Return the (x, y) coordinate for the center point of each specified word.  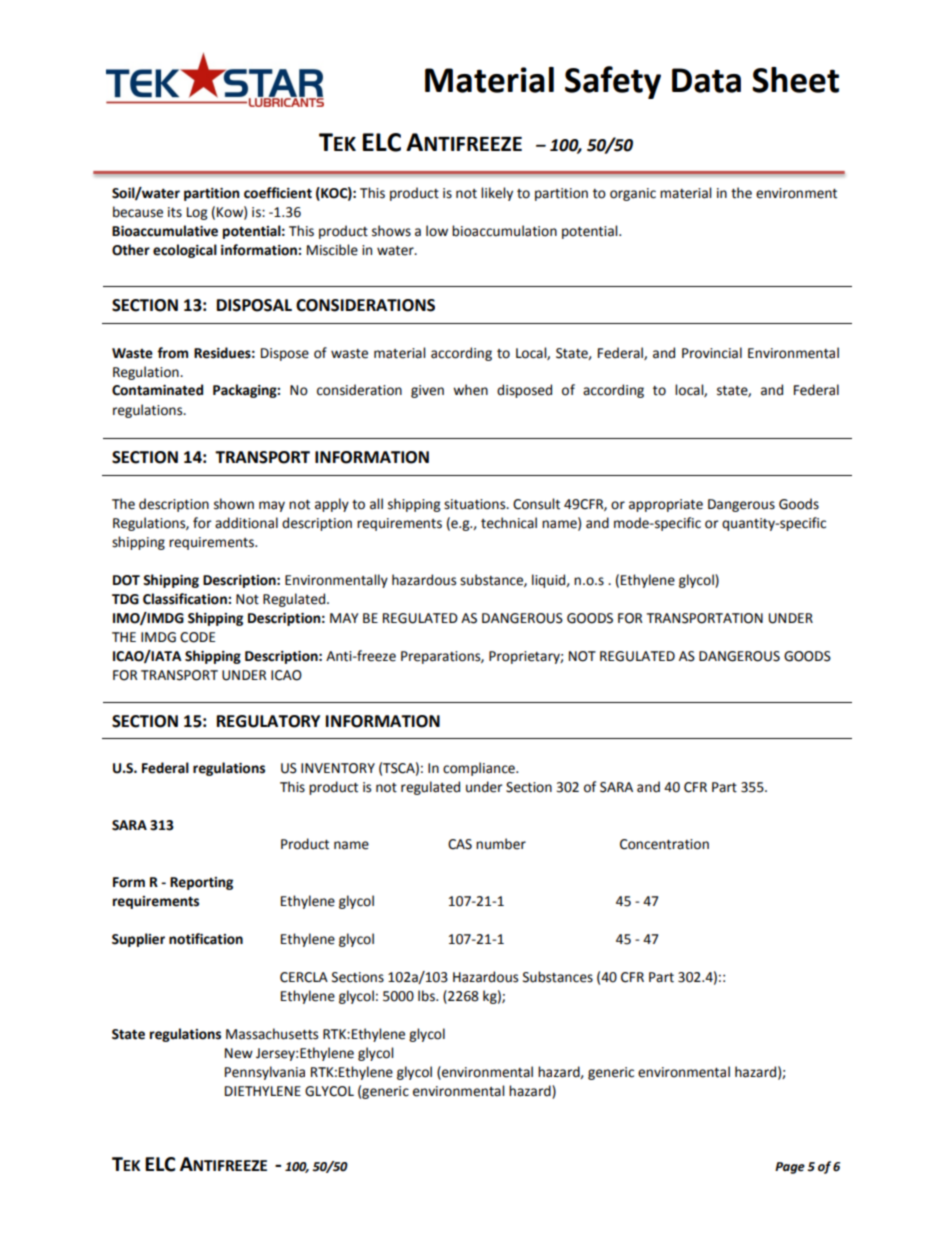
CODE (197, 637)
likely (497, 194)
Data (706, 80)
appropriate (666, 505)
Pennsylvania (265, 1073)
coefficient (278, 193)
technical (509, 523)
